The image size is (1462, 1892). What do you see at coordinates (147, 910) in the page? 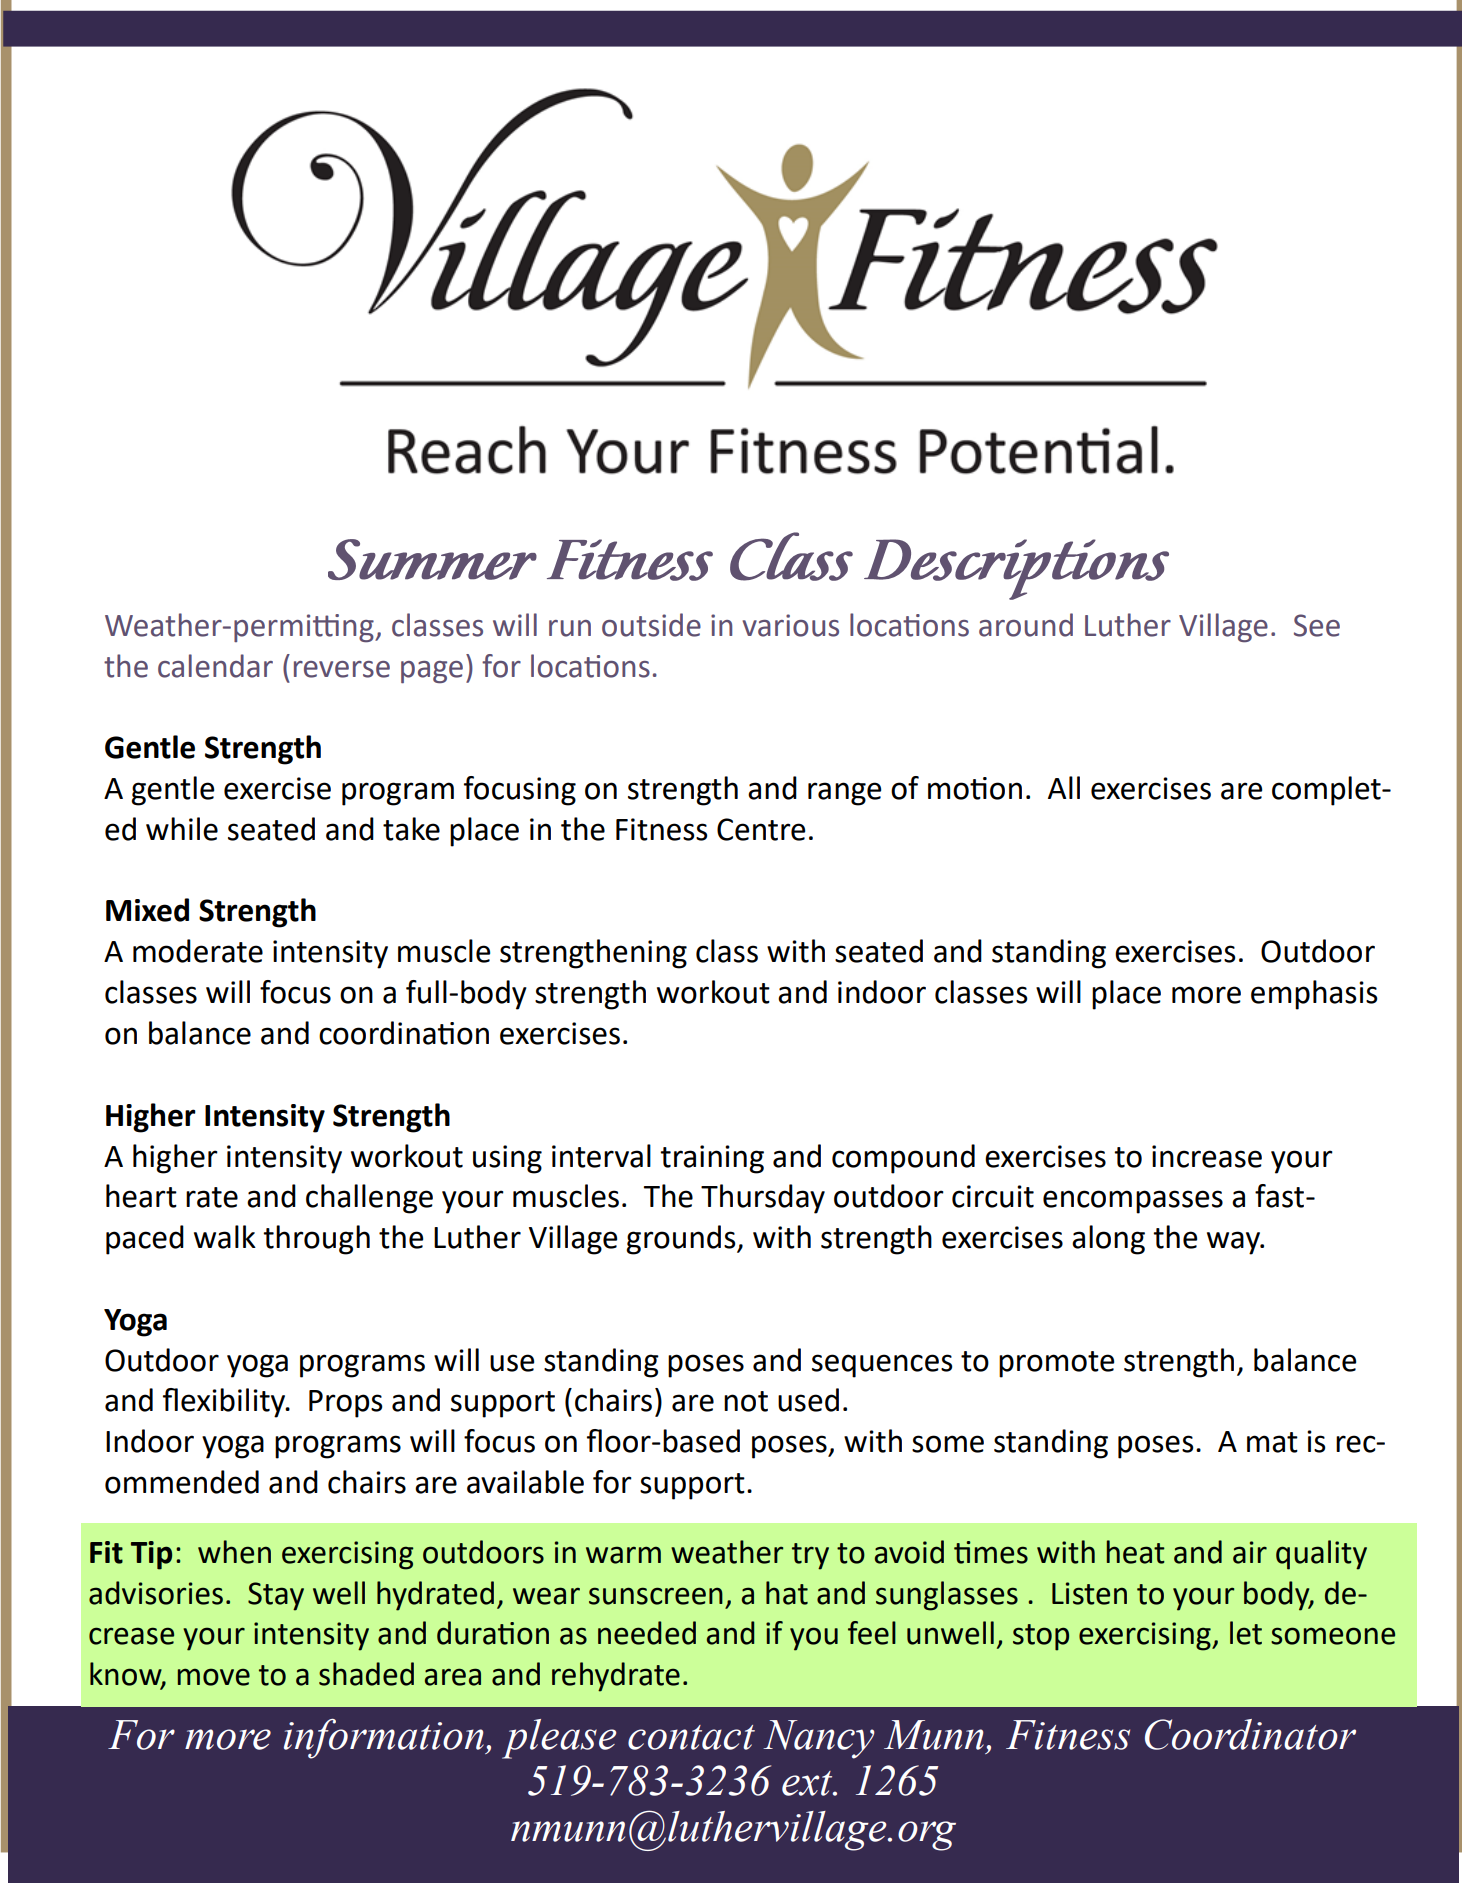
I see `Mixed` at bounding box center [147, 910].
